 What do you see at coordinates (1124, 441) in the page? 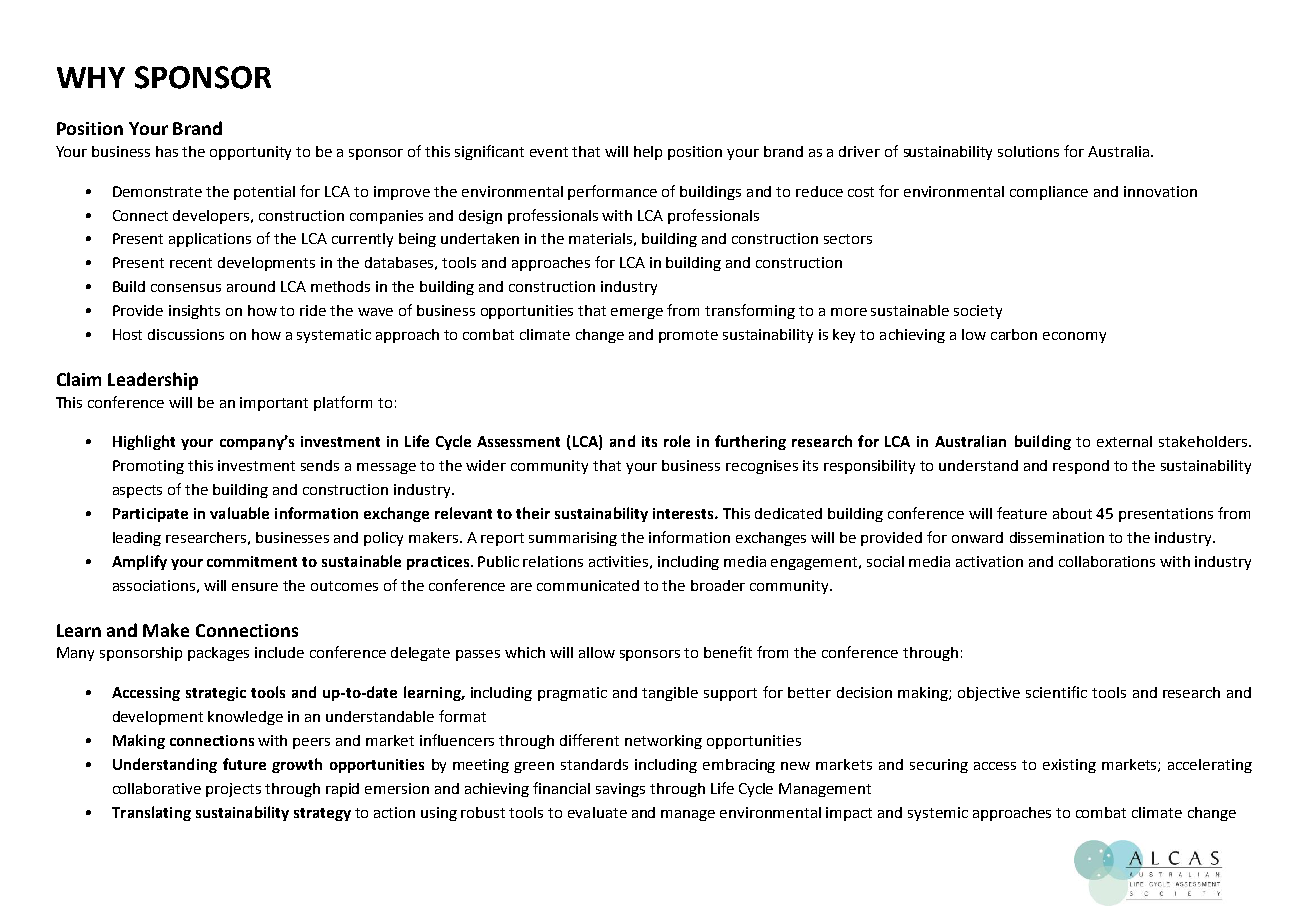
I see `external` at bounding box center [1124, 441].
